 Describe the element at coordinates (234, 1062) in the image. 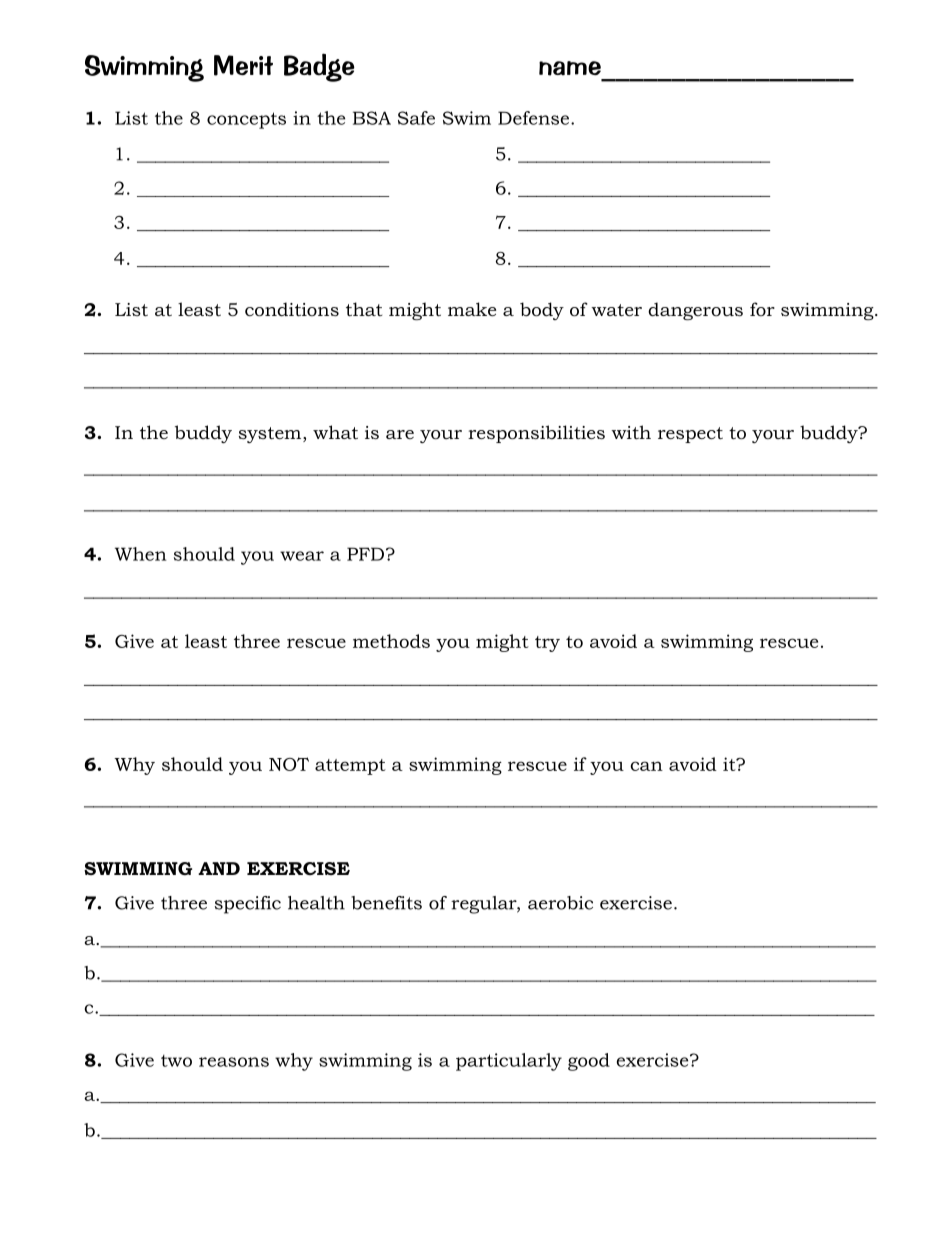

I see `reasons` at that location.
